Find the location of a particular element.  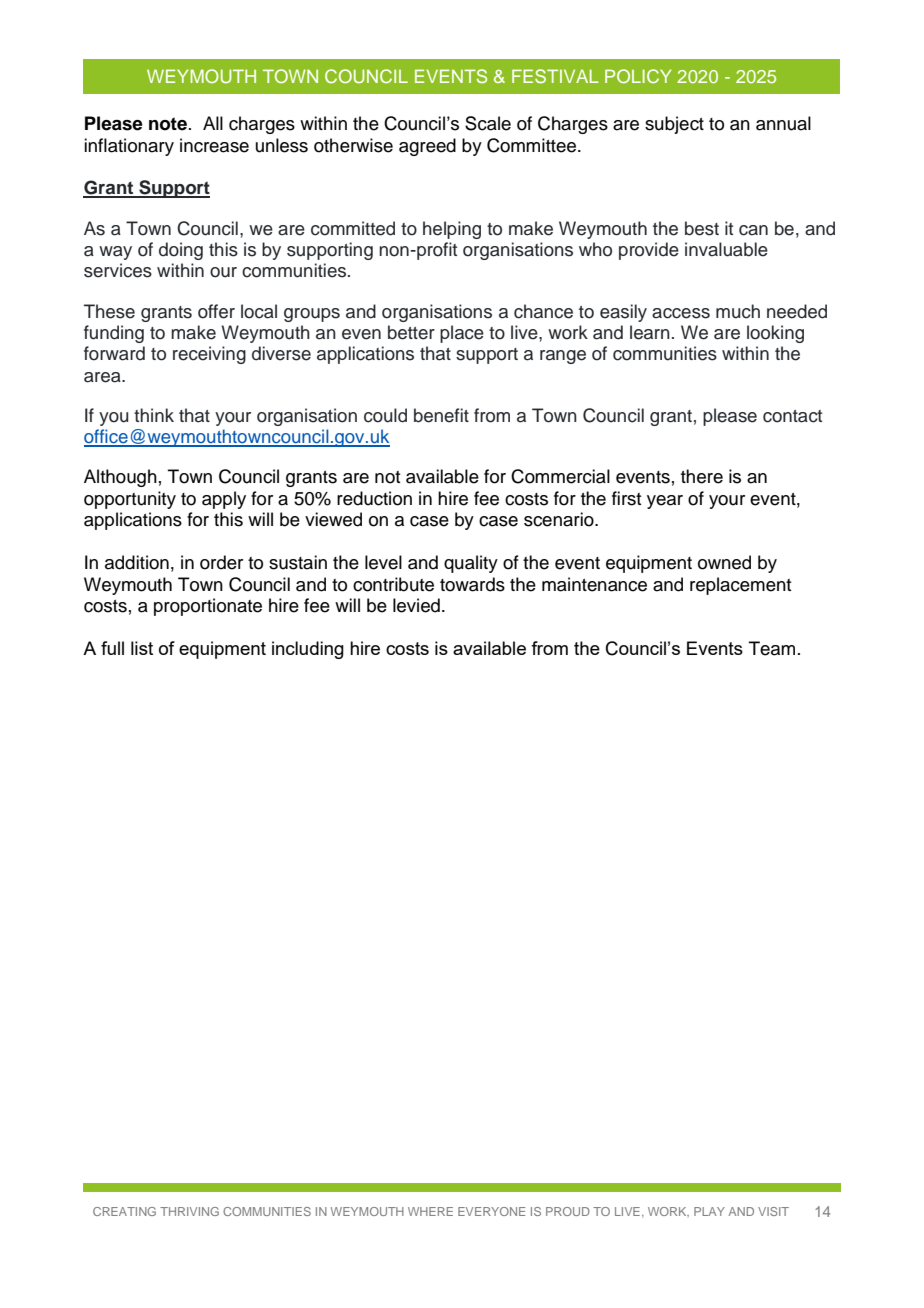

WHERE is located at coordinates (430, 1211).
